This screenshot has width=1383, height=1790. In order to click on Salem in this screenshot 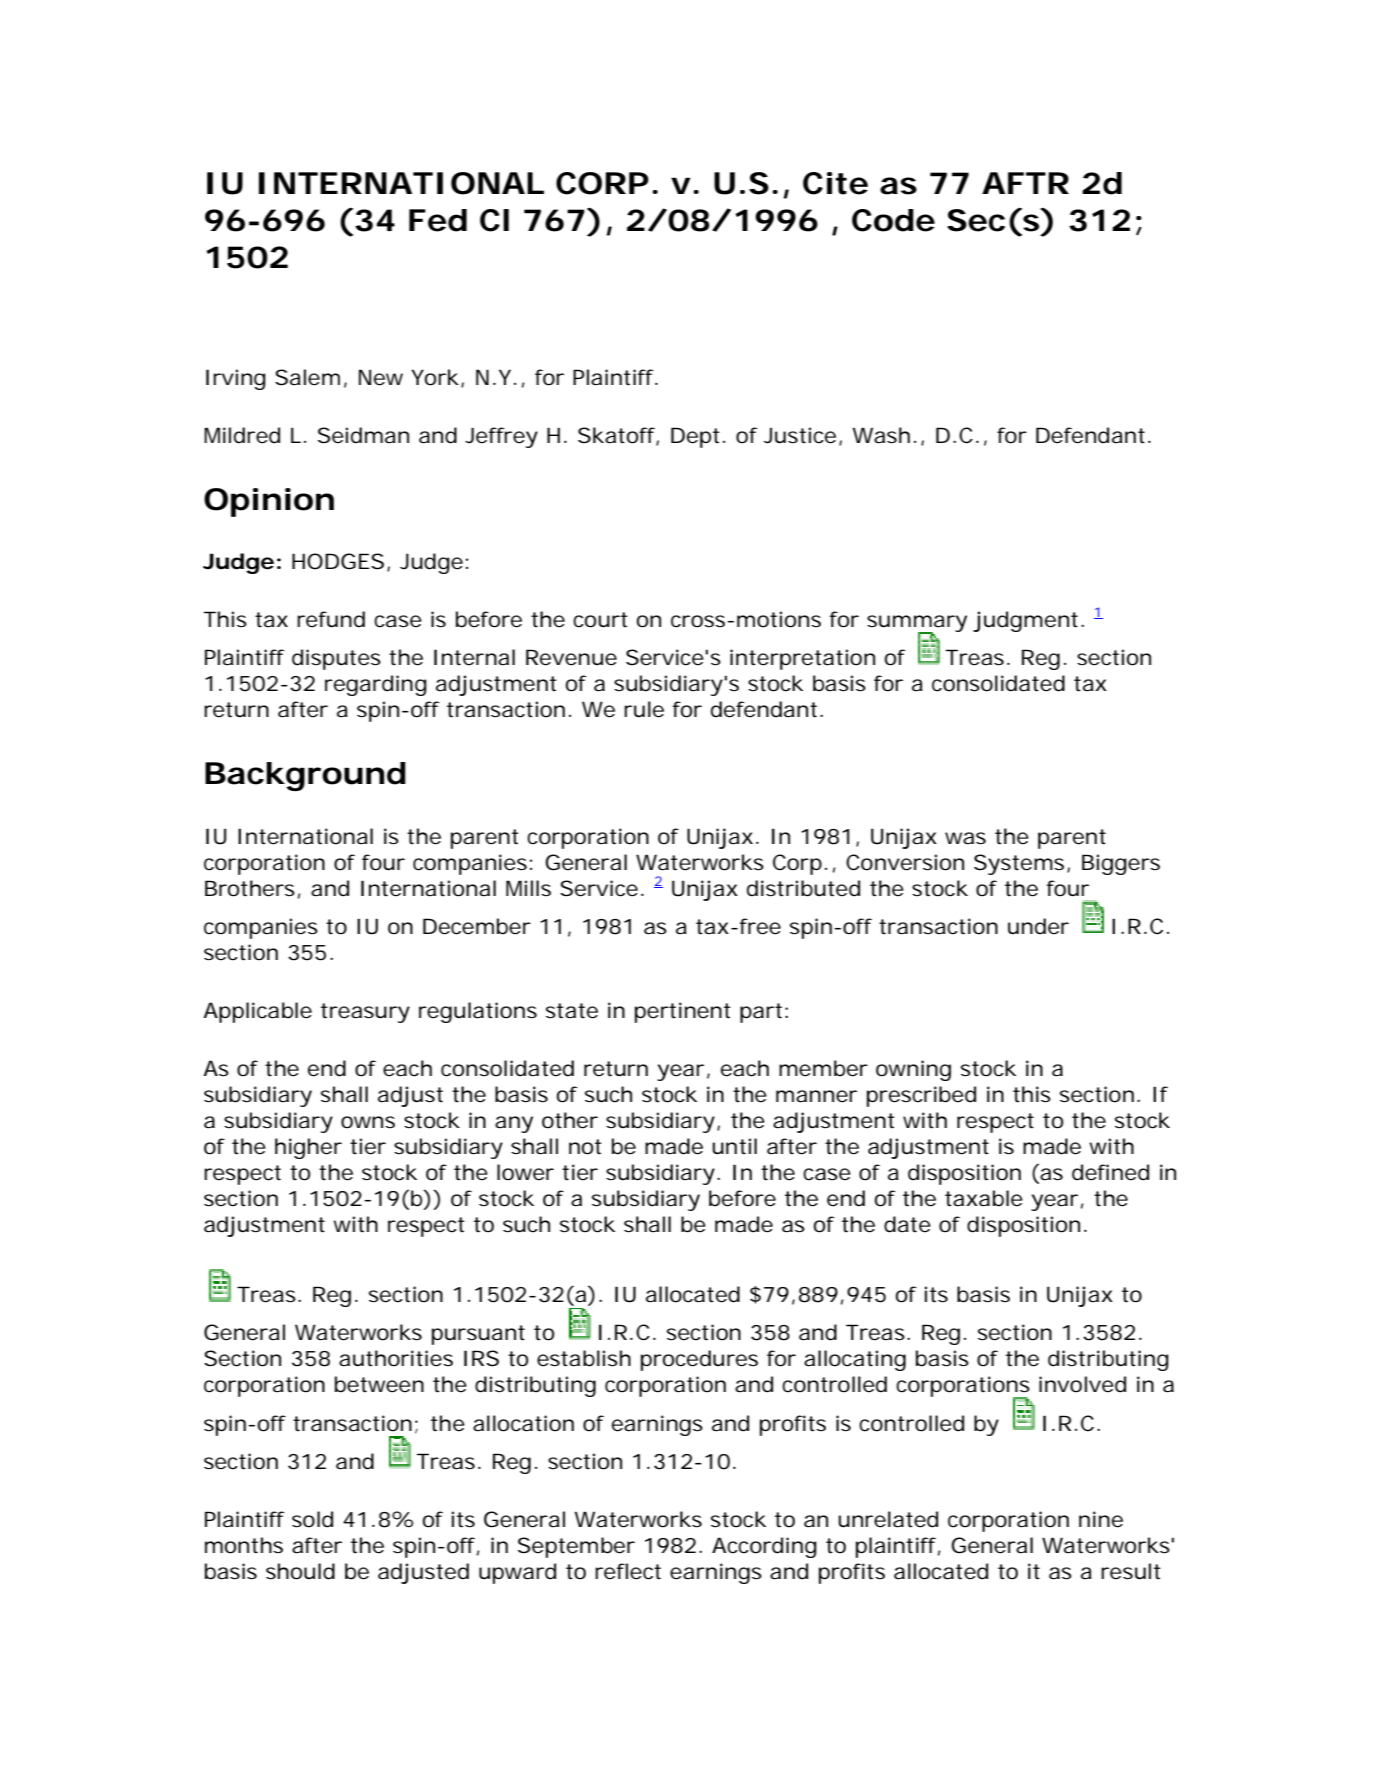, I will do `click(311, 378)`.
